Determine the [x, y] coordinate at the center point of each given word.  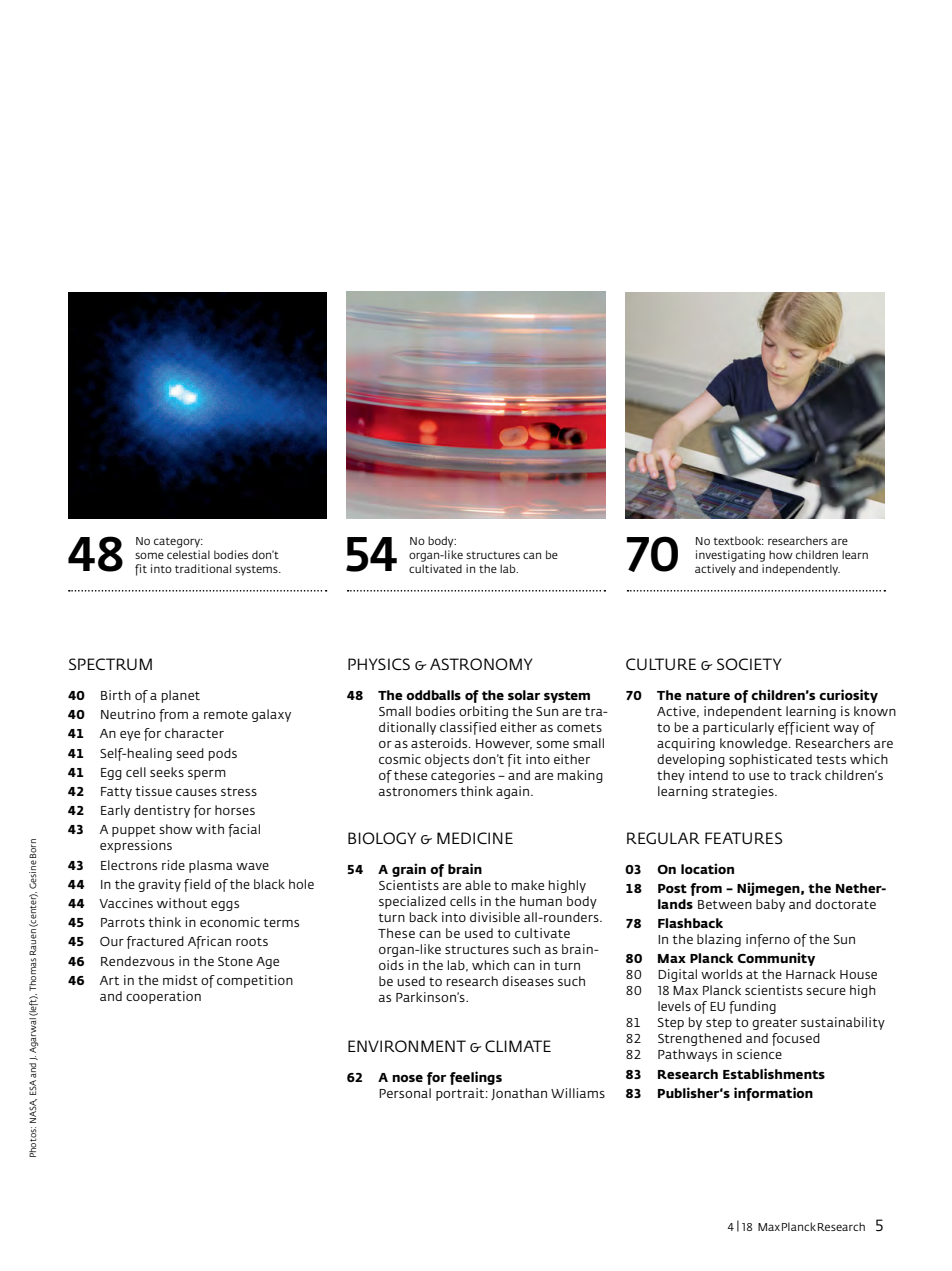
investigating [730, 556]
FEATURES [743, 838]
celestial [188, 554]
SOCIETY [749, 664]
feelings [476, 1078]
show [175, 829]
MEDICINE [475, 838]
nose [407, 1078]
